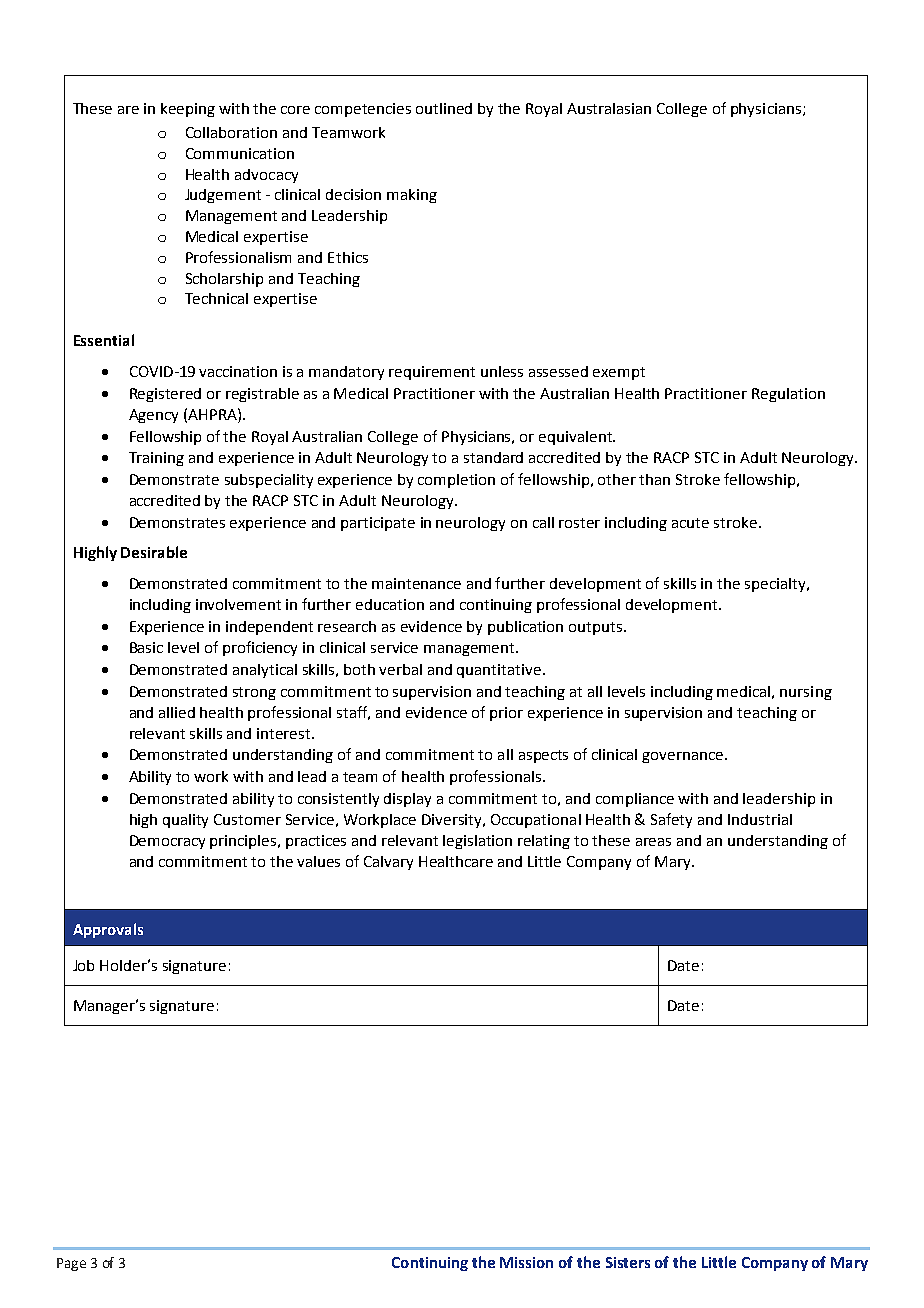 The height and width of the screenshot is (1308, 924). Describe the element at coordinates (188, 110) in the screenshot. I see `keeping` at that location.
